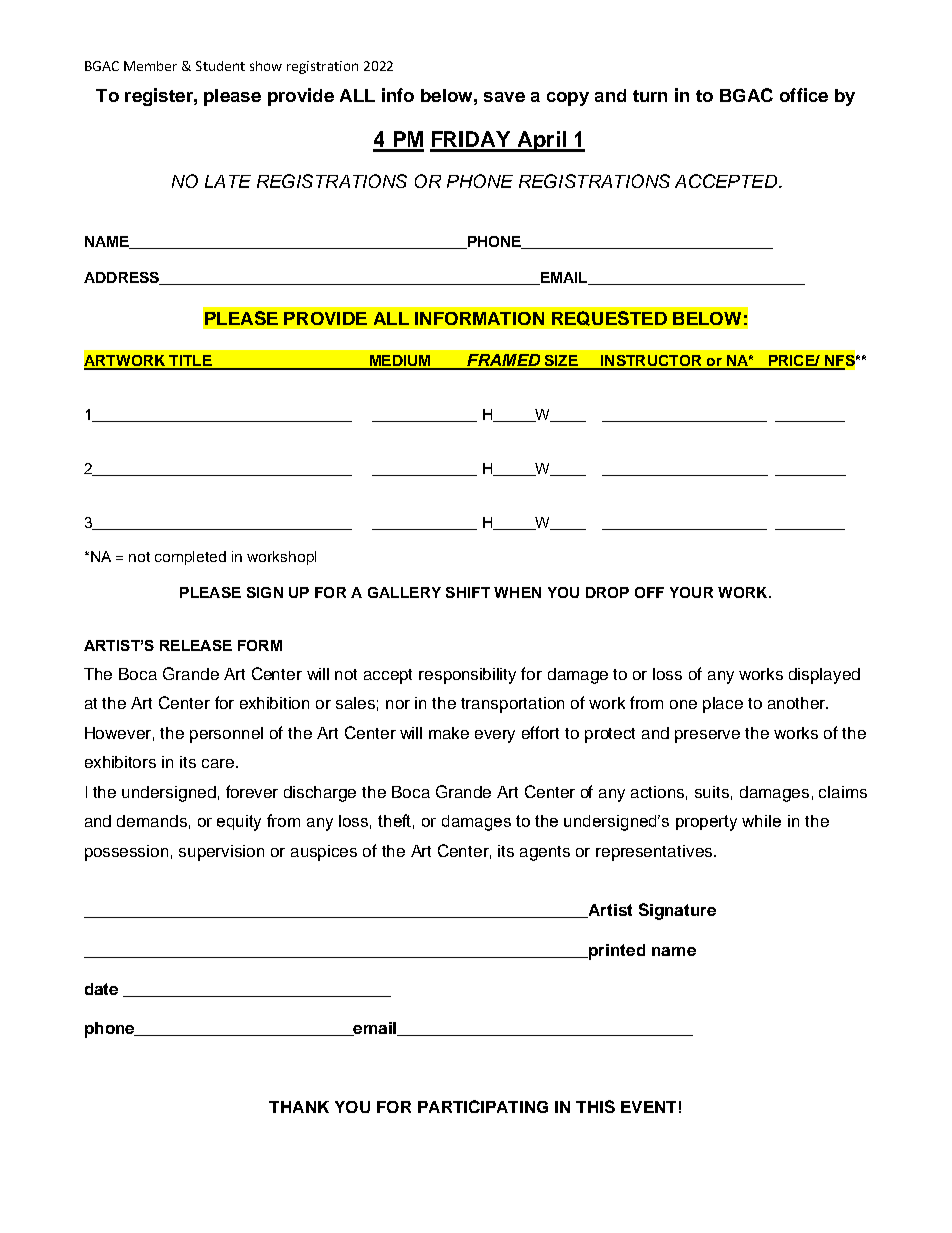 The width and height of the page is (952, 1233). Describe the element at coordinates (804, 95) in the page. I see `office` at that location.
